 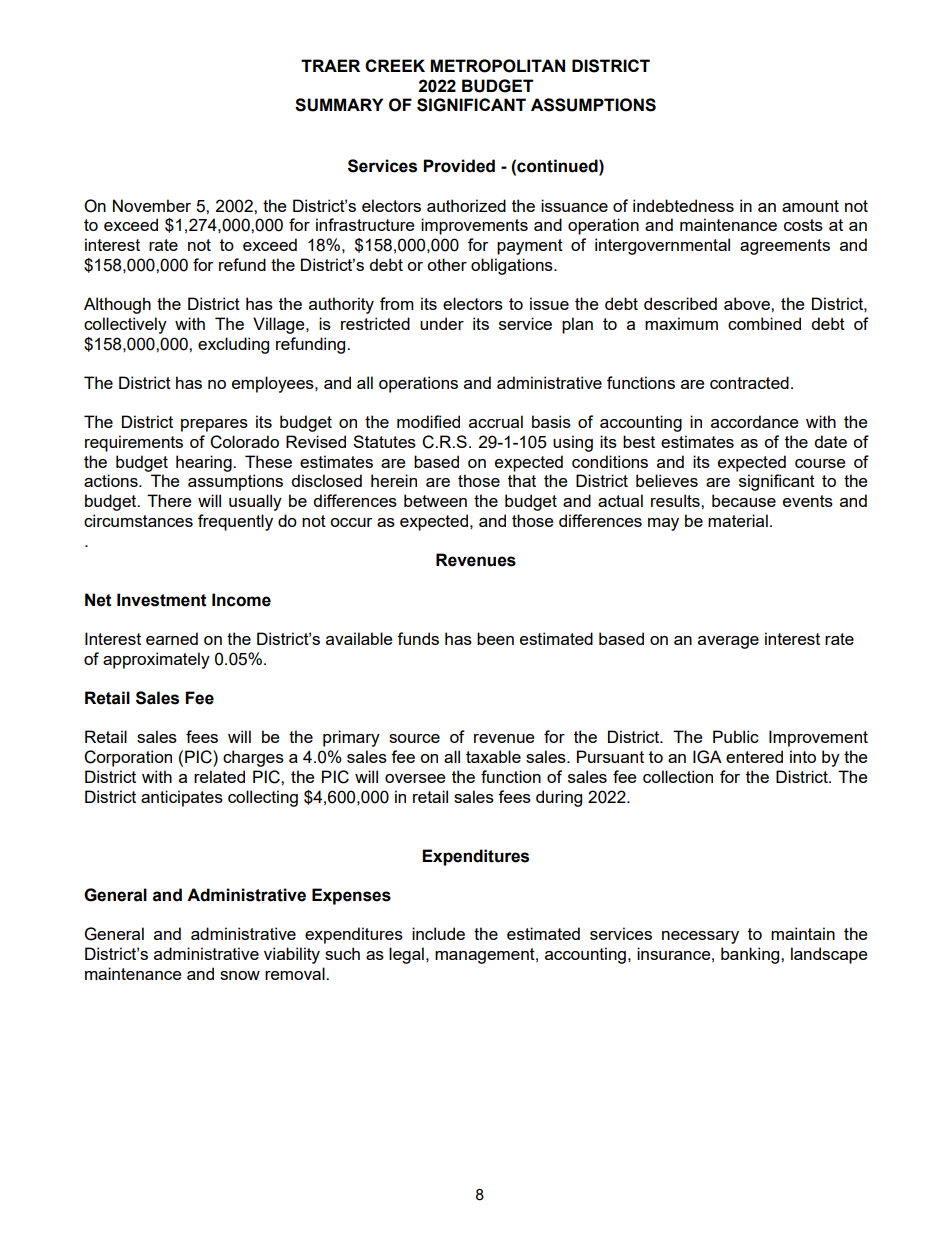 What do you see at coordinates (495, 638) in the screenshot?
I see `been` at bounding box center [495, 638].
